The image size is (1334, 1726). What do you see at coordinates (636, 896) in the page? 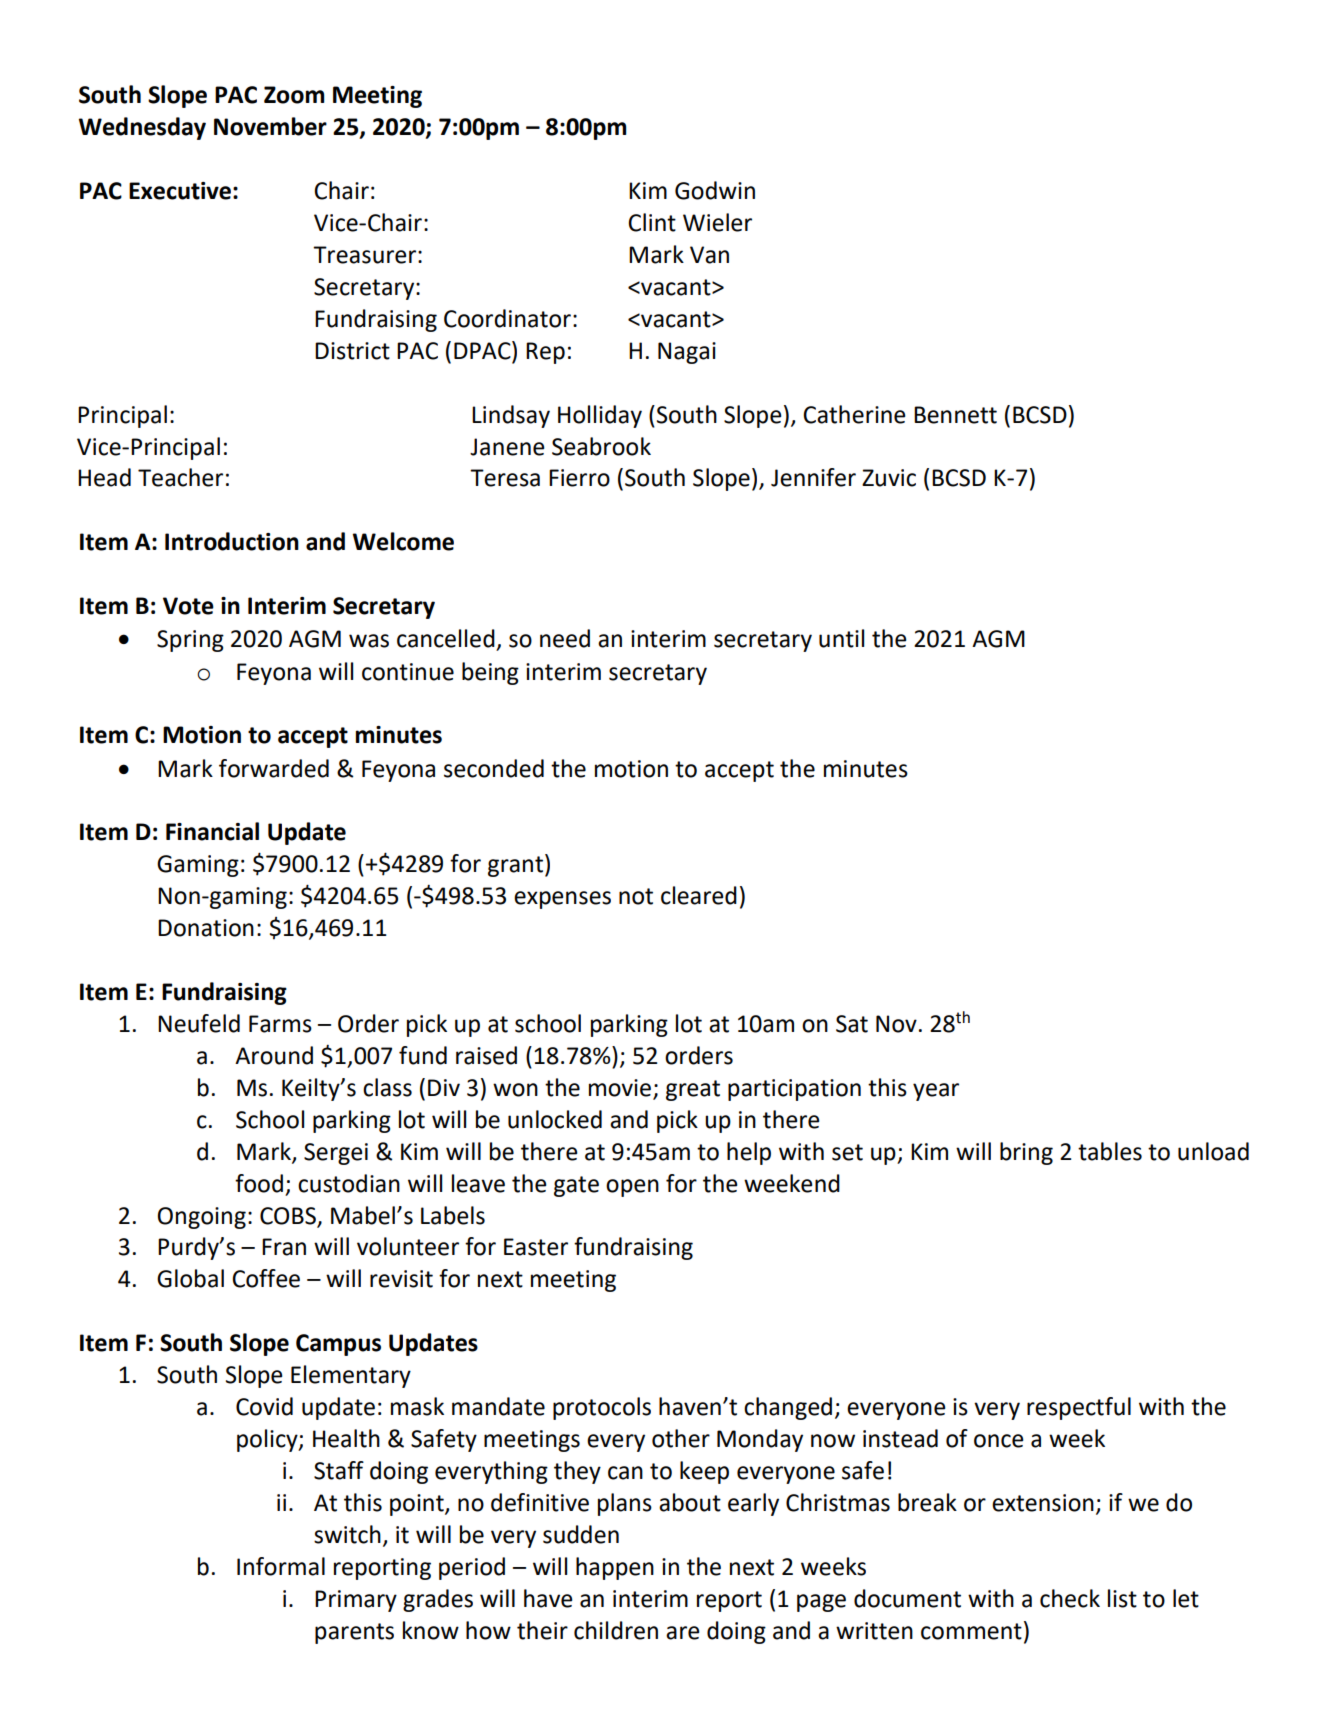
I see `not` at bounding box center [636, 896].
